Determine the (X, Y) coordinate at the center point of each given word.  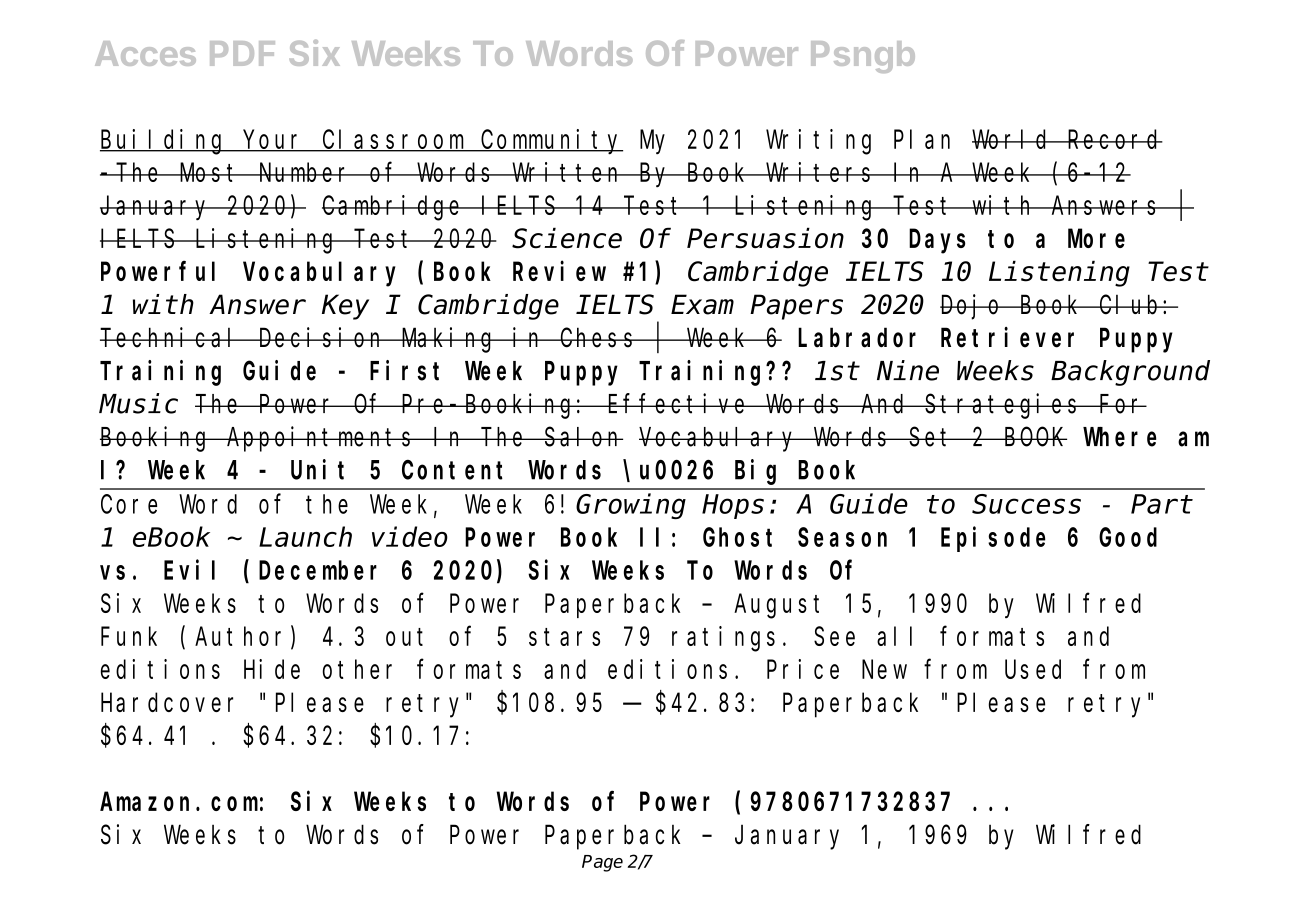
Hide (272, 669)
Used (1033, 669)
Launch (305, 537)
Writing (818, 142)
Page (602, 863)
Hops (733, 507)
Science (567, 238)
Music (138, 403)
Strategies (1003, 406)
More (1096, 239)
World (1012, 139)
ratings (723, 639)
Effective (678, 403)
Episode (993, 539)
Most (210, 173)
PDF (242, 53)
